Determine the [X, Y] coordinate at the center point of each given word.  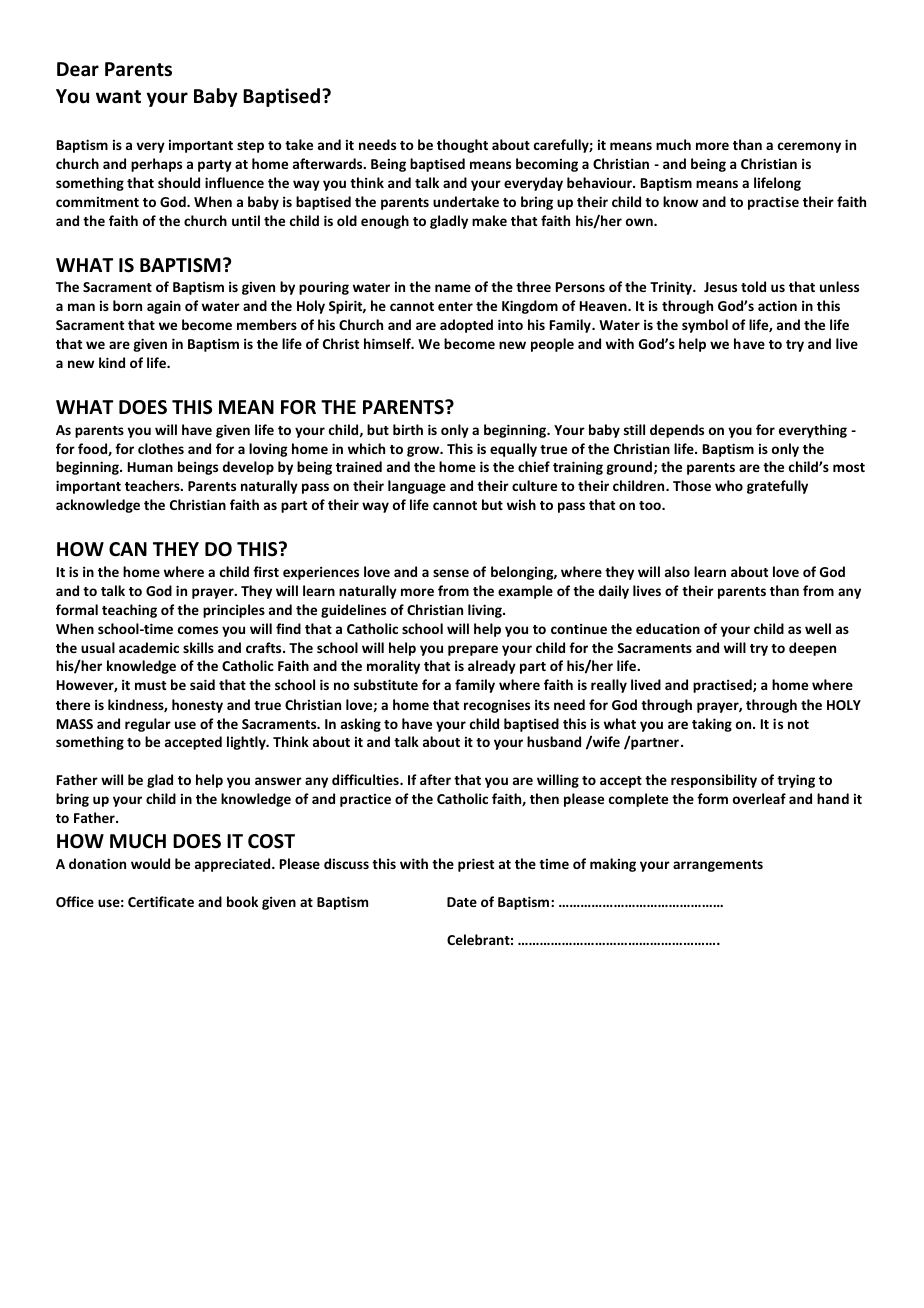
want [118, 97]
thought [462, 146]
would [150, 863]
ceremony [809, 147]
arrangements [718, 866]
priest [476, 865]
